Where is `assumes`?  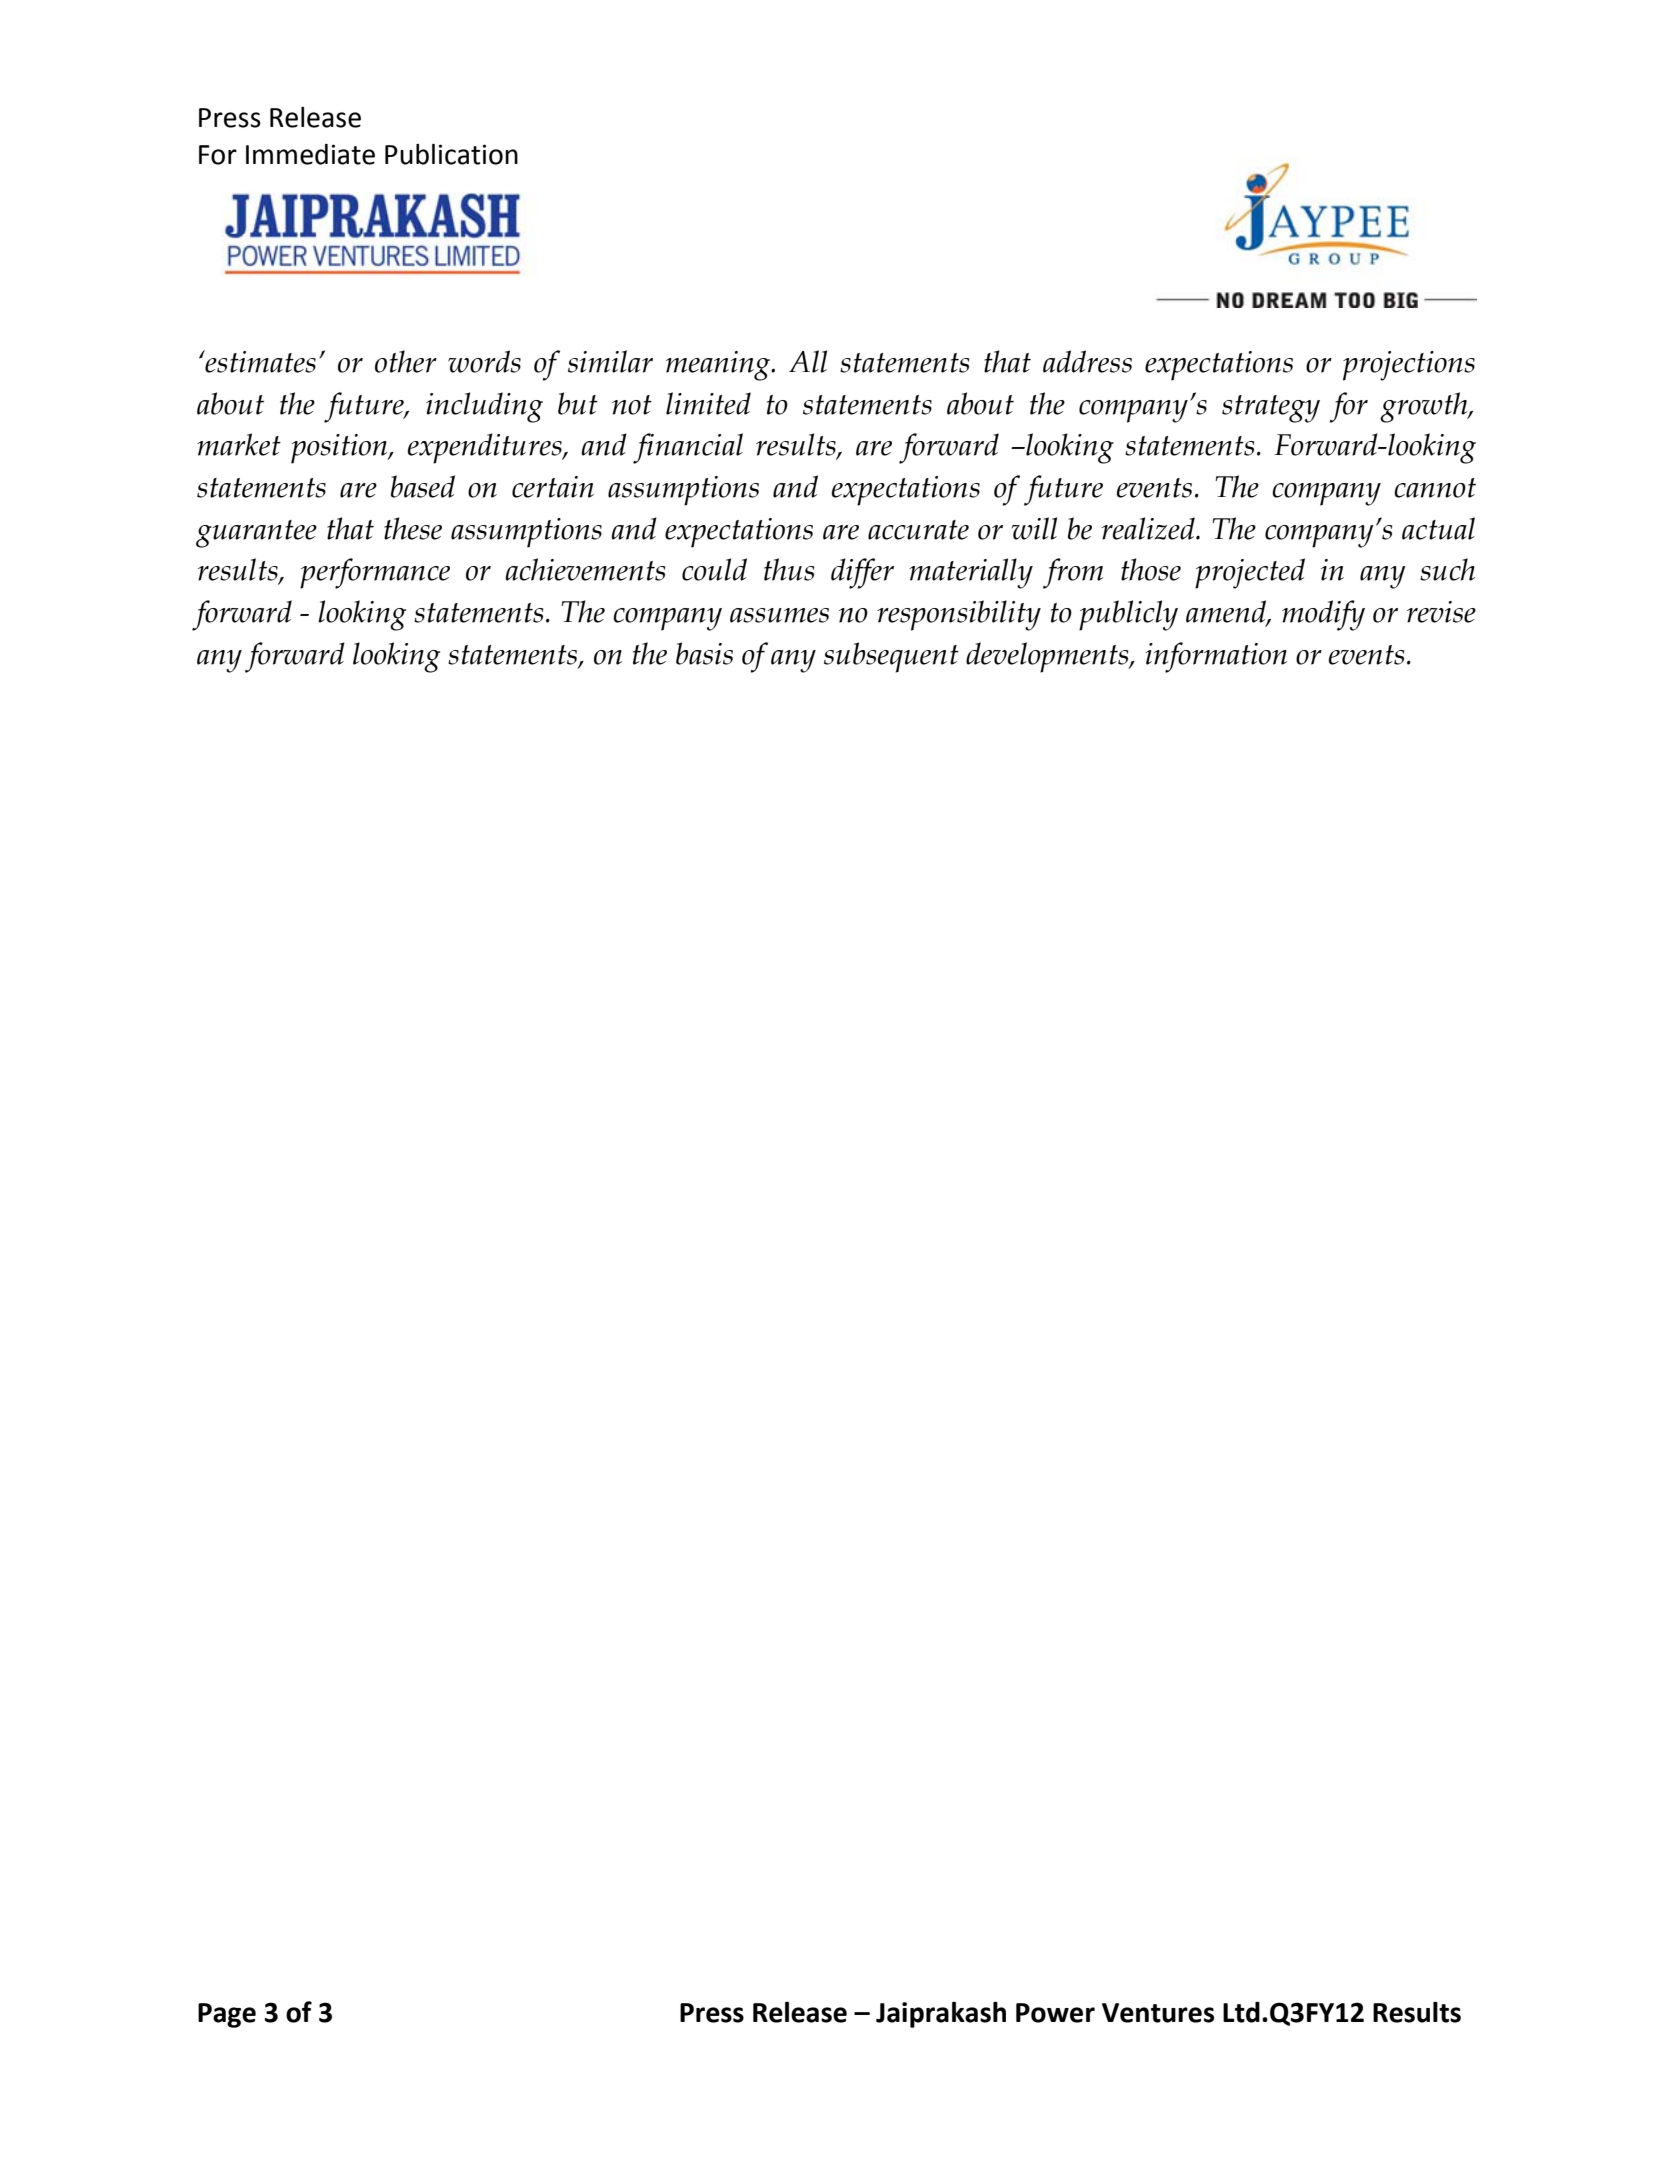
assumes is located at coordinates (779, 615).
